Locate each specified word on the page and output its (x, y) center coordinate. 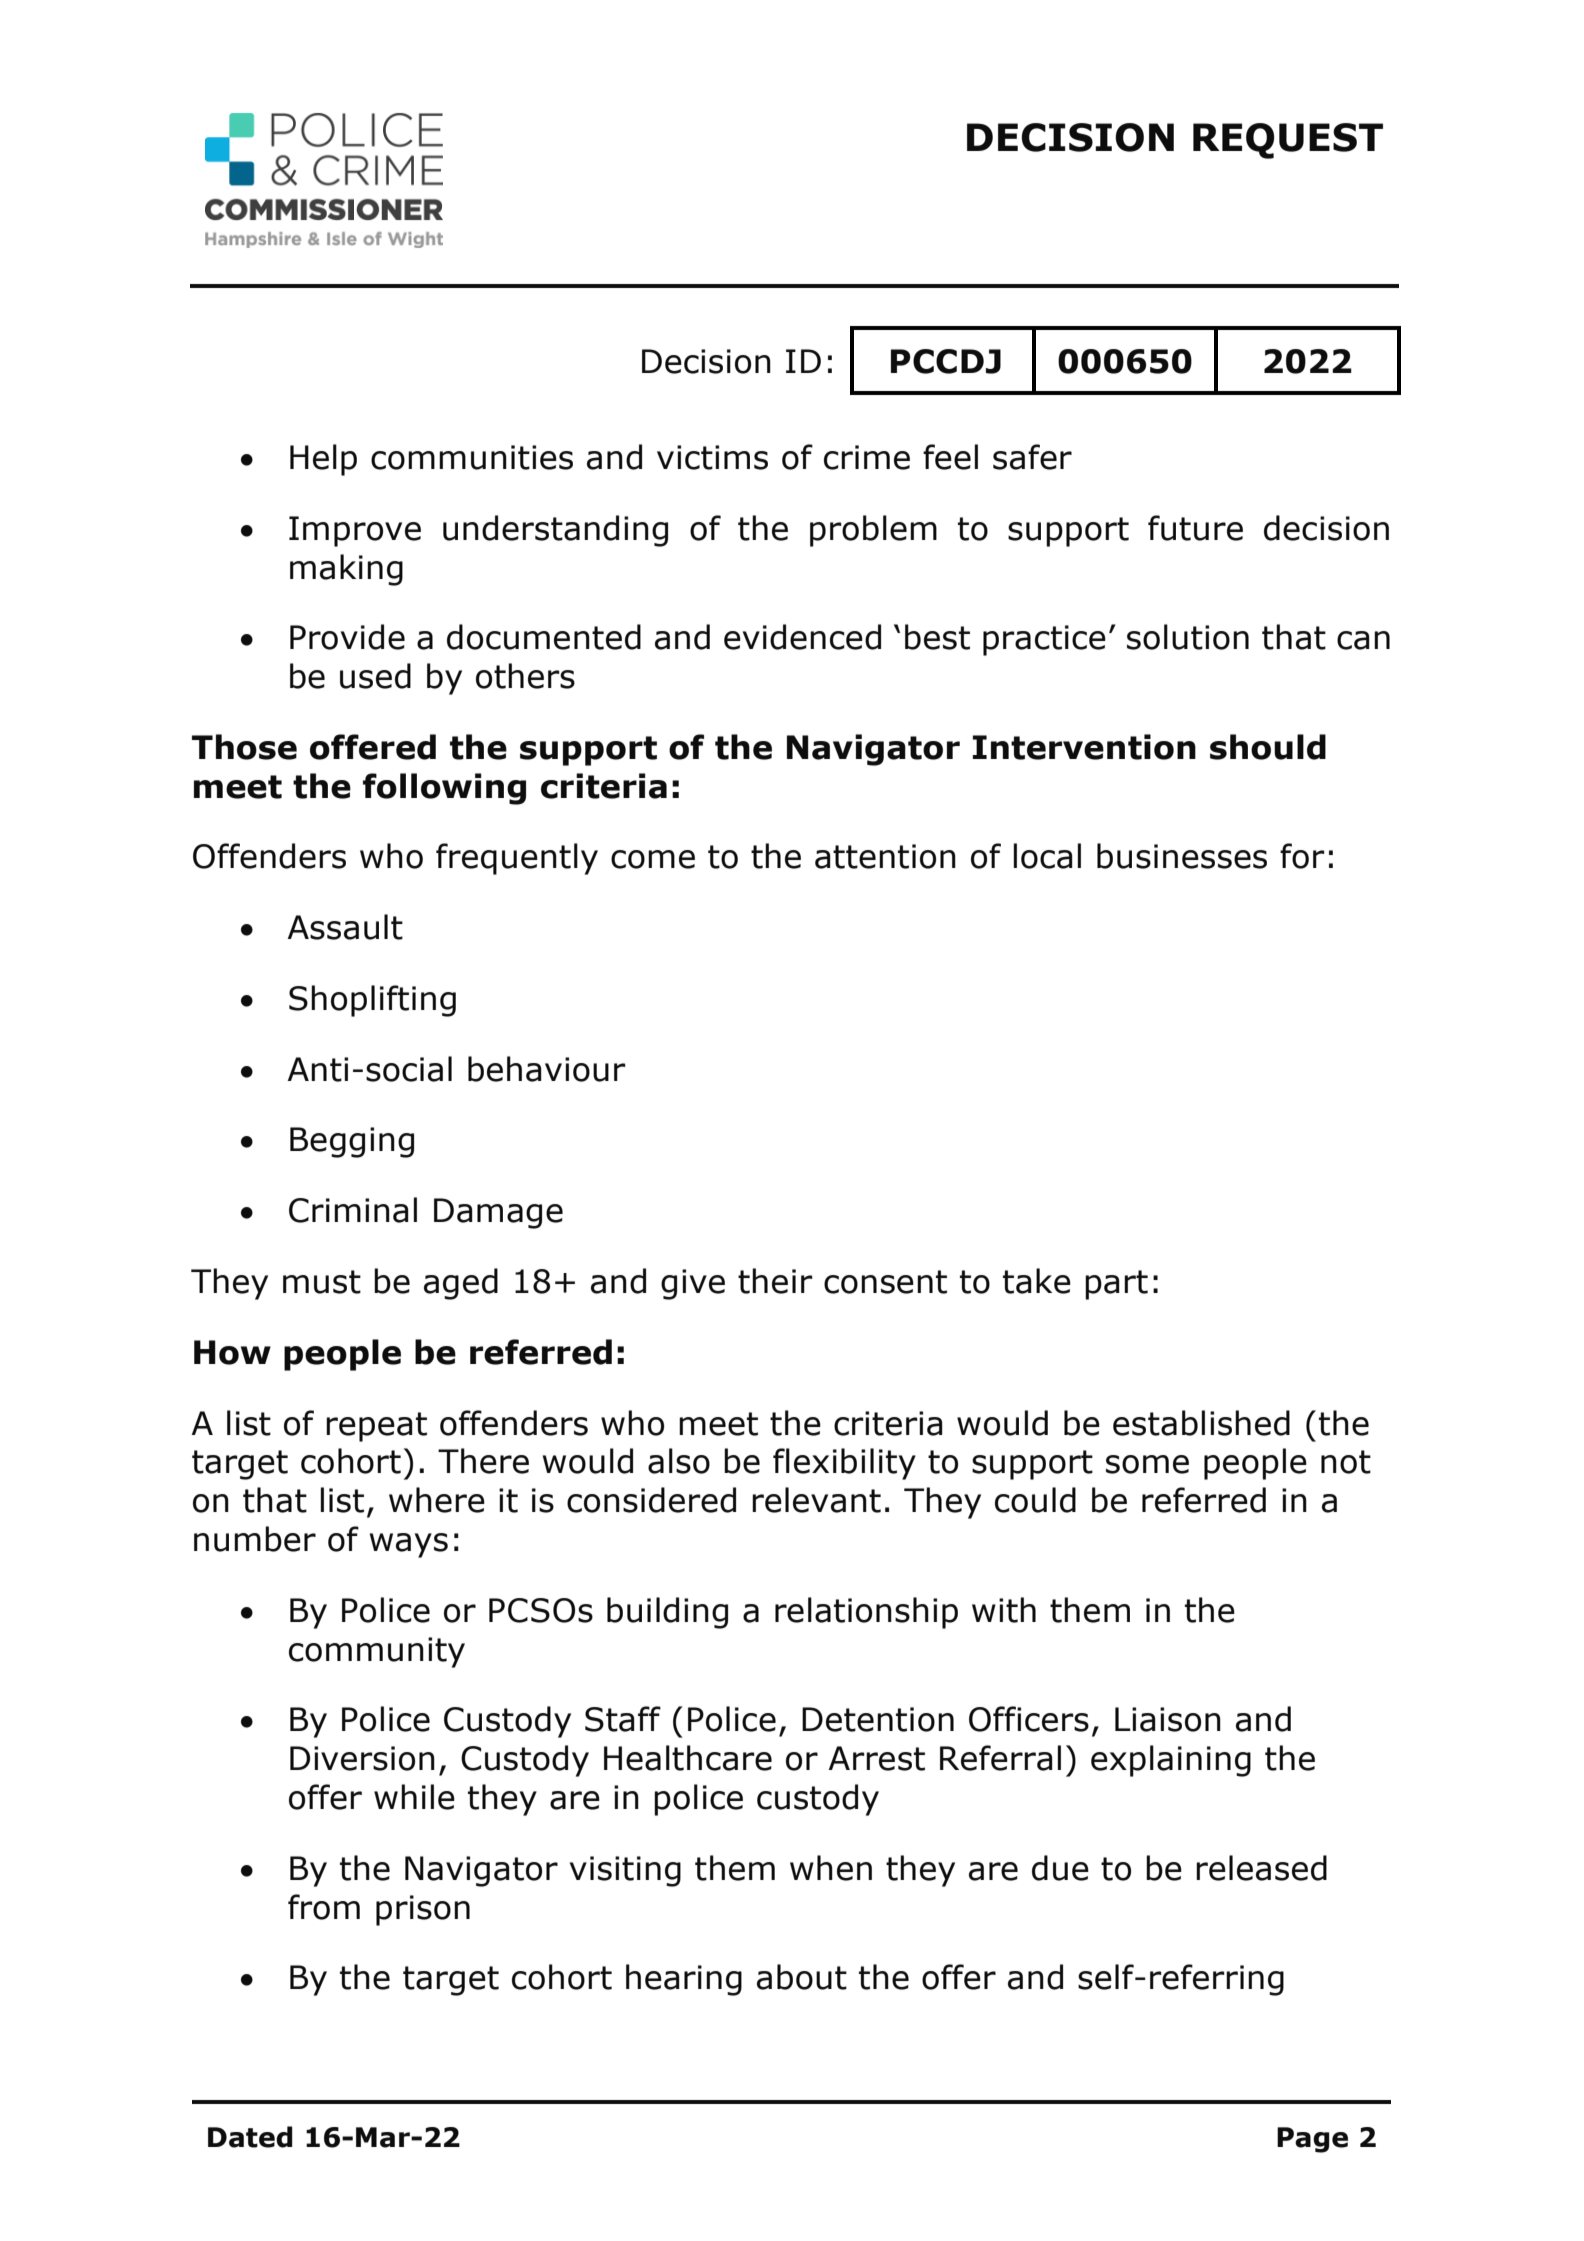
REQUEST (1288, 141)
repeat (376, 1427)
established (1201, 1423)
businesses (1182, 856)
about (802, 1977)
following (444, 789)
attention (885, 856)
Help (323, 460)
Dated (250, 2137)
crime (867, 457)
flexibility (844, 1464)
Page (1312, 2140)
